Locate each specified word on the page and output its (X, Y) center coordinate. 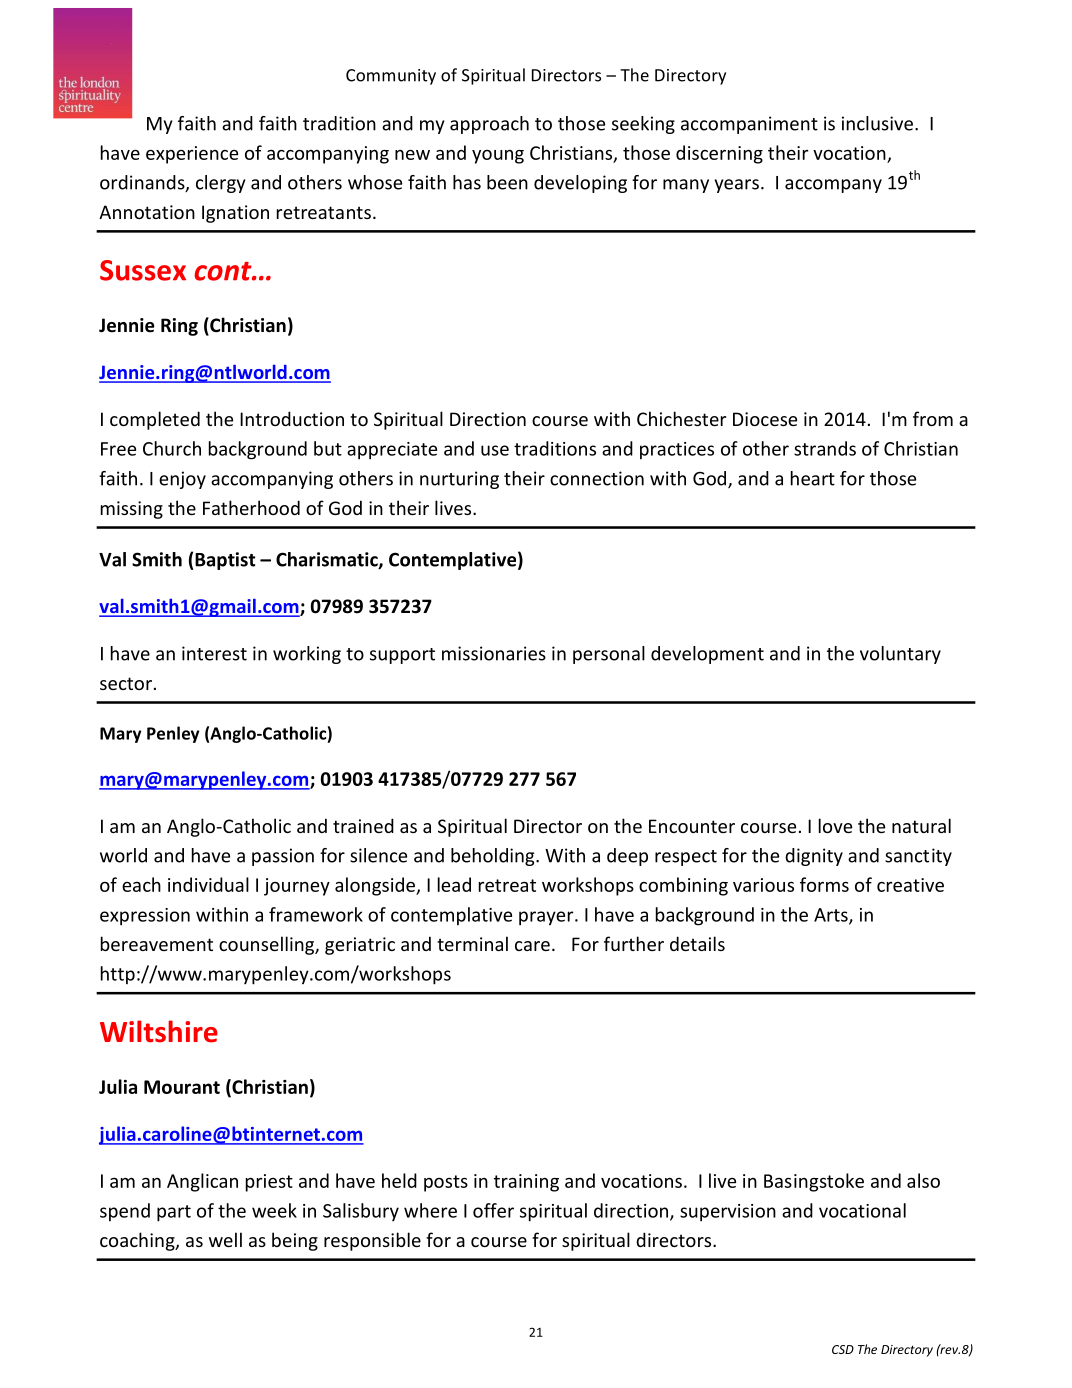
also (923, 1180)
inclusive (879, 123)
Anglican (202, 1182)
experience (192, 155)
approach (489, 125)
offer (493, 1210)
